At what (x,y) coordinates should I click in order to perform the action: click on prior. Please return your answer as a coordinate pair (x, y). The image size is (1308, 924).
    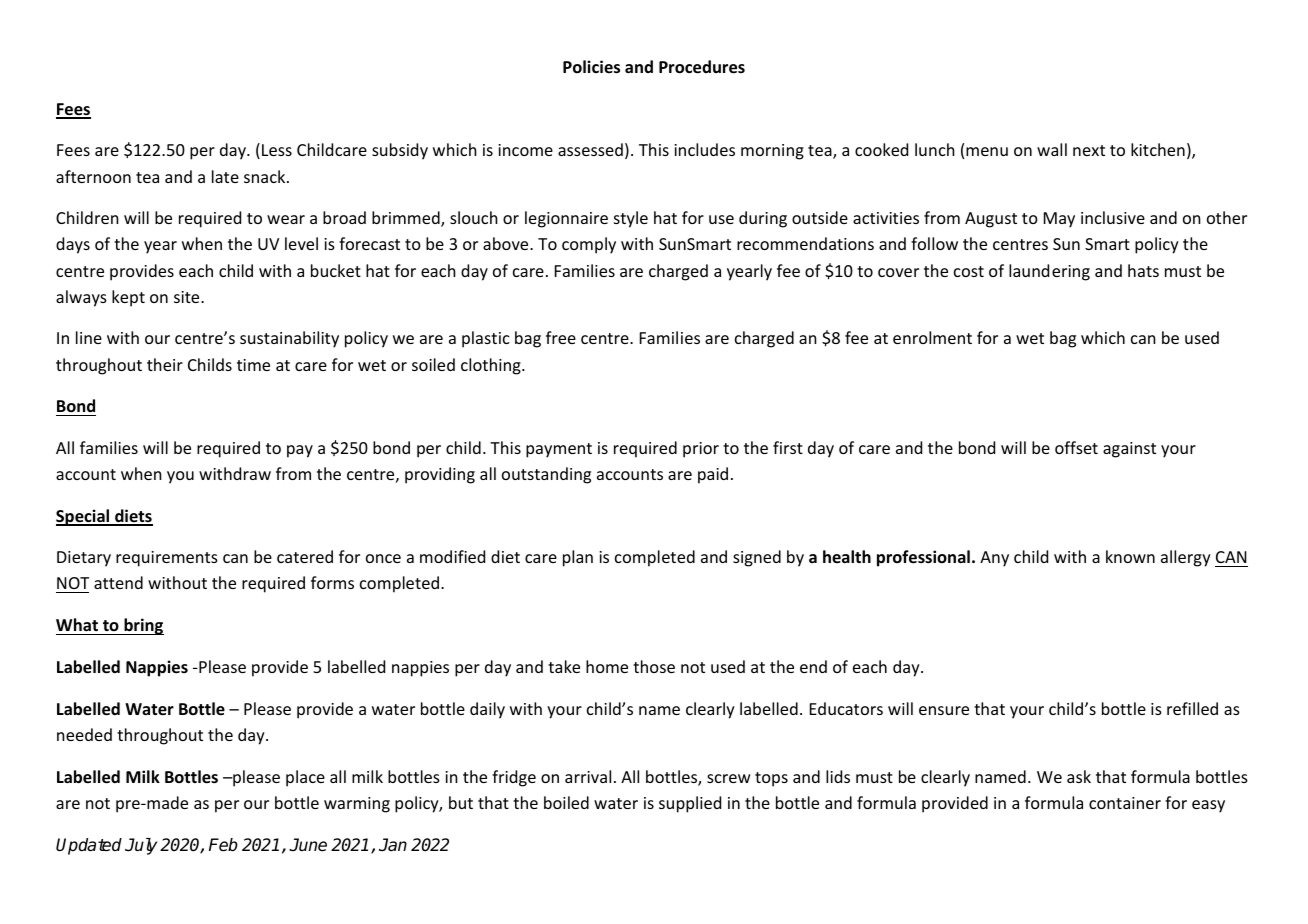
    Looking at the image, I should click on (701, 450).
